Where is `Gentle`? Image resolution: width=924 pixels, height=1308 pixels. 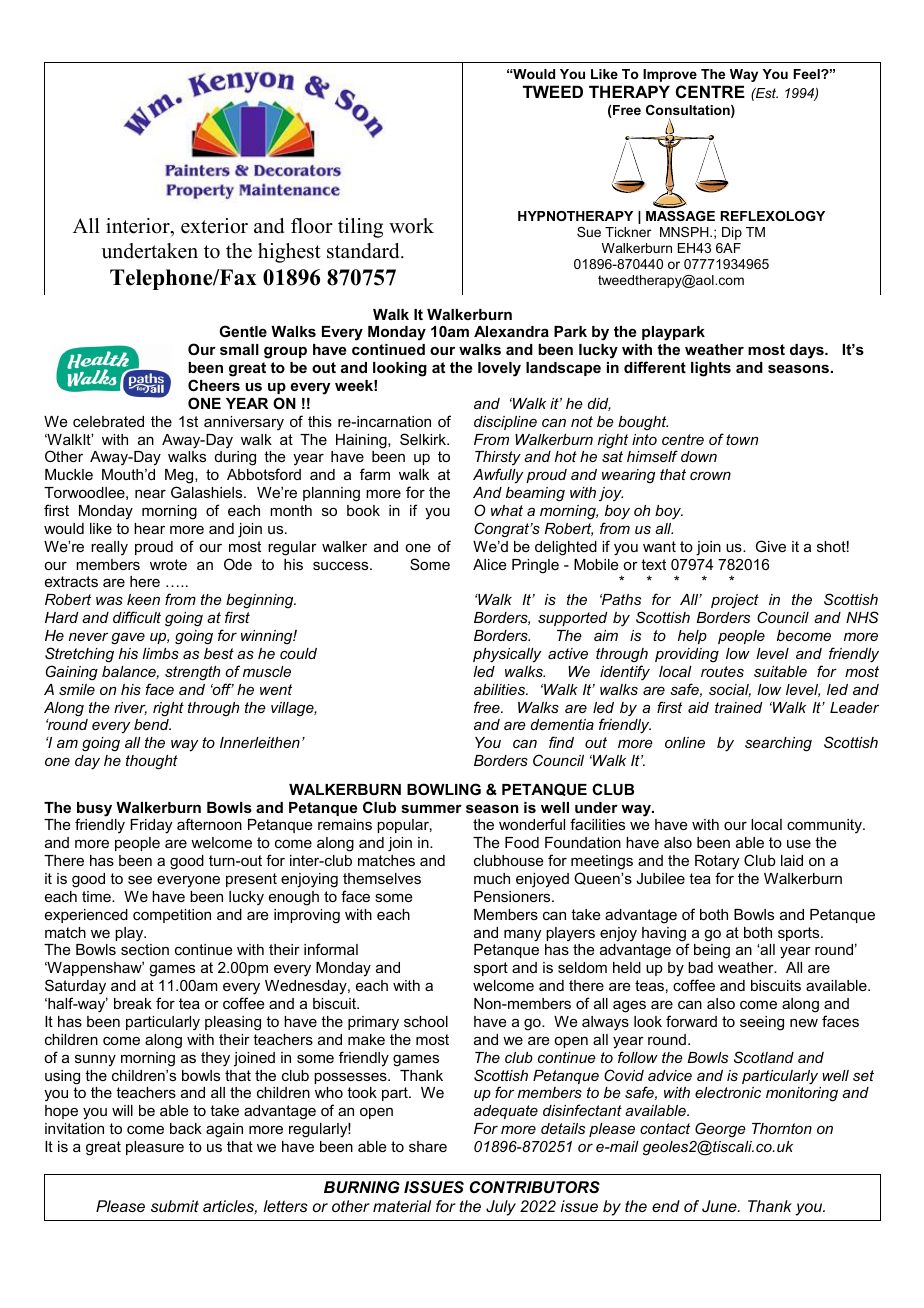
Gentle is located at coordinates (243, 331).
